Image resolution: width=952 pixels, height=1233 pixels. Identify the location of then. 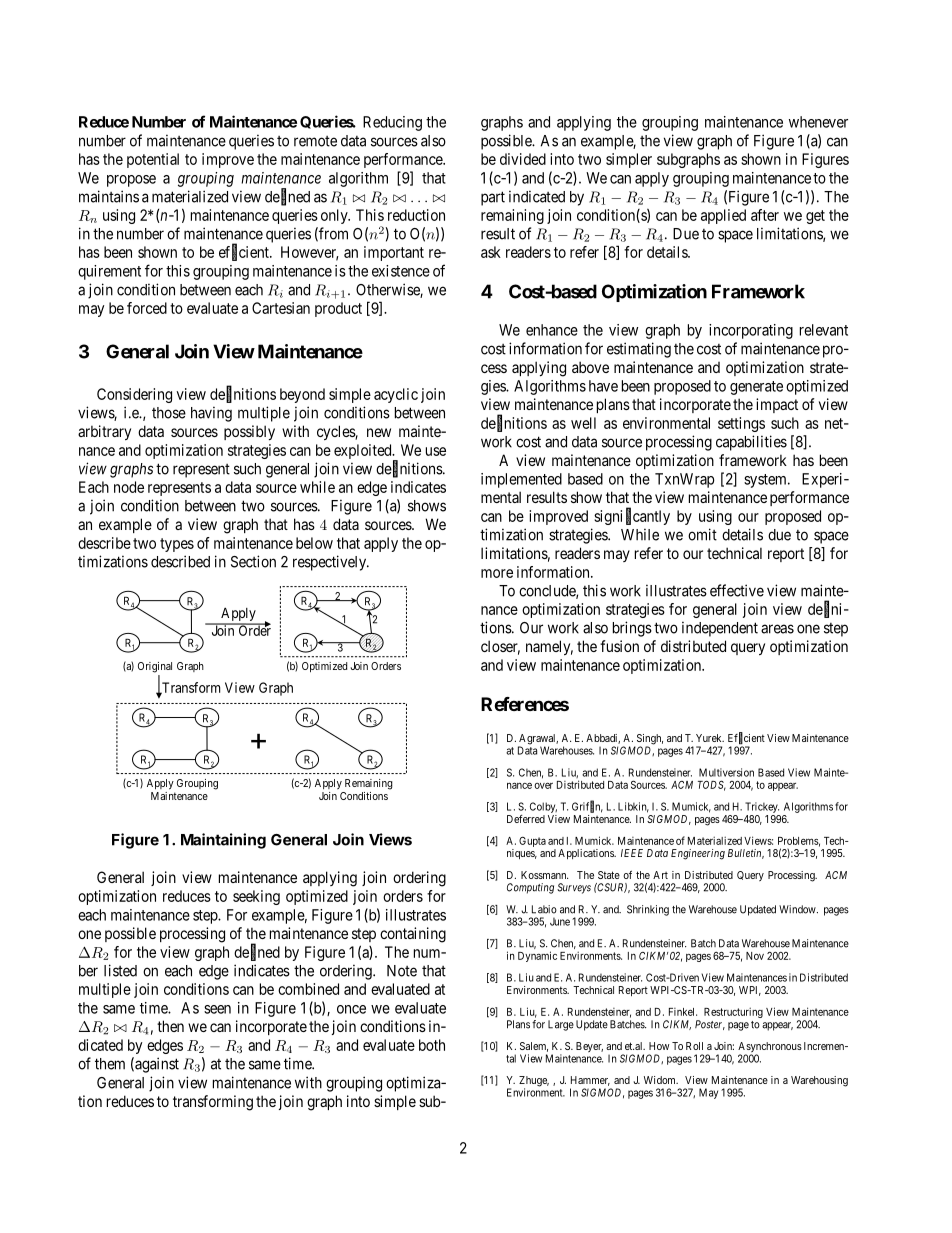
(170, 1026).
